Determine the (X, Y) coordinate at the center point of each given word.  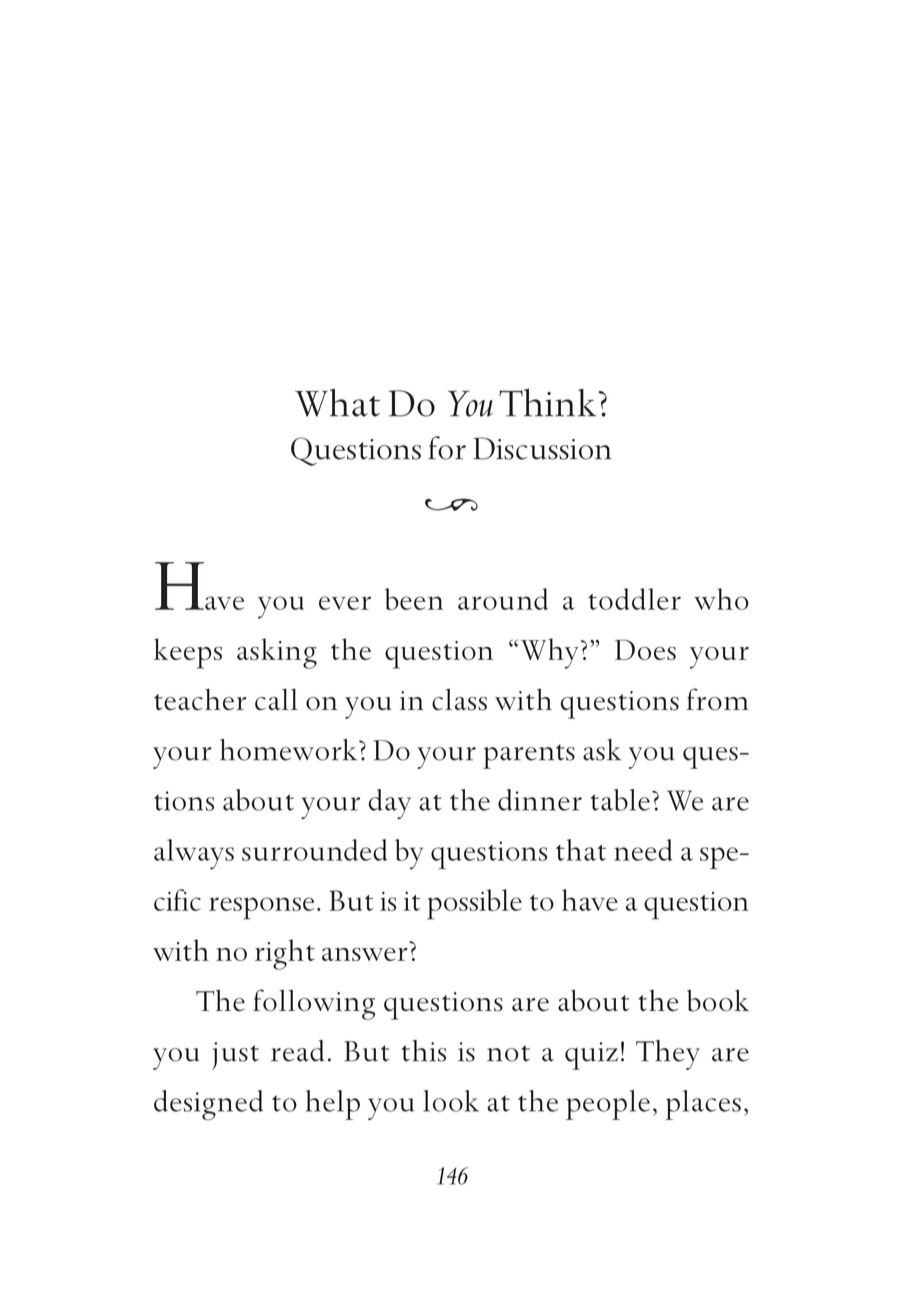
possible (474, 904)
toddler (634, 599)
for (447, 448)
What (337, 403)
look (451, 1101)
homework (288, 750)
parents (529, 756)
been (414, 599)
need (643, 850)
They (668, 1055)
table (620, 800)
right (285, 954)
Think (547, 403)
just (235, 1056)
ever (345, 603)
